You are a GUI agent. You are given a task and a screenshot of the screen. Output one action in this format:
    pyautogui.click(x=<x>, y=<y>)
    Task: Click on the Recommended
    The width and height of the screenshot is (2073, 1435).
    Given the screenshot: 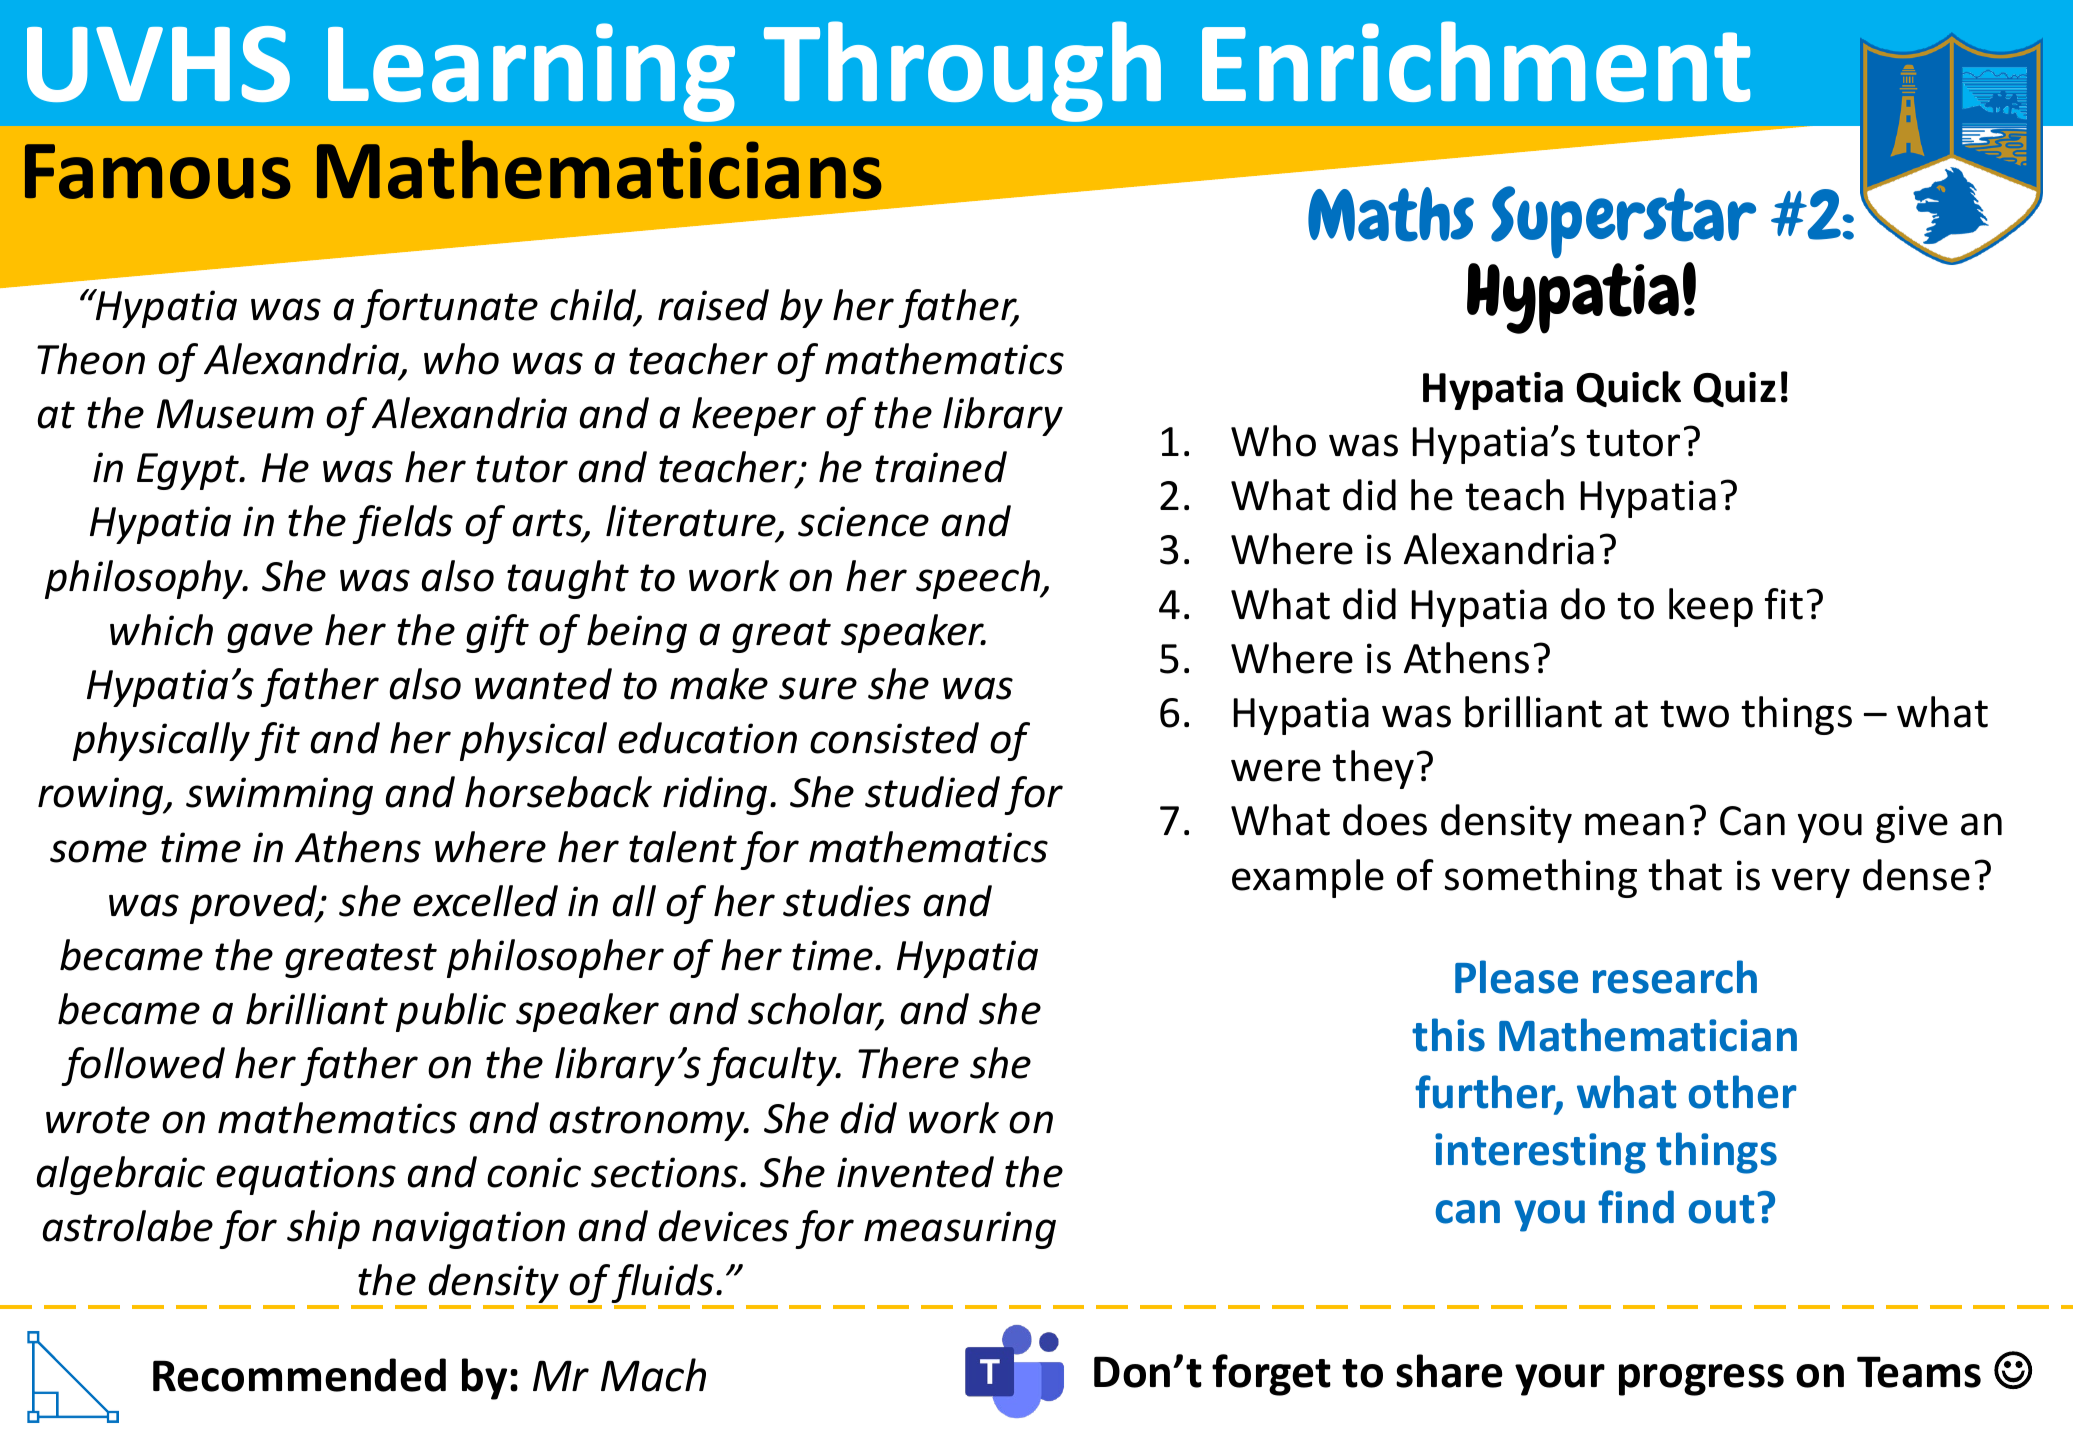 What is the action you would take?
    pyautogui.click(x=299, y=1375)
